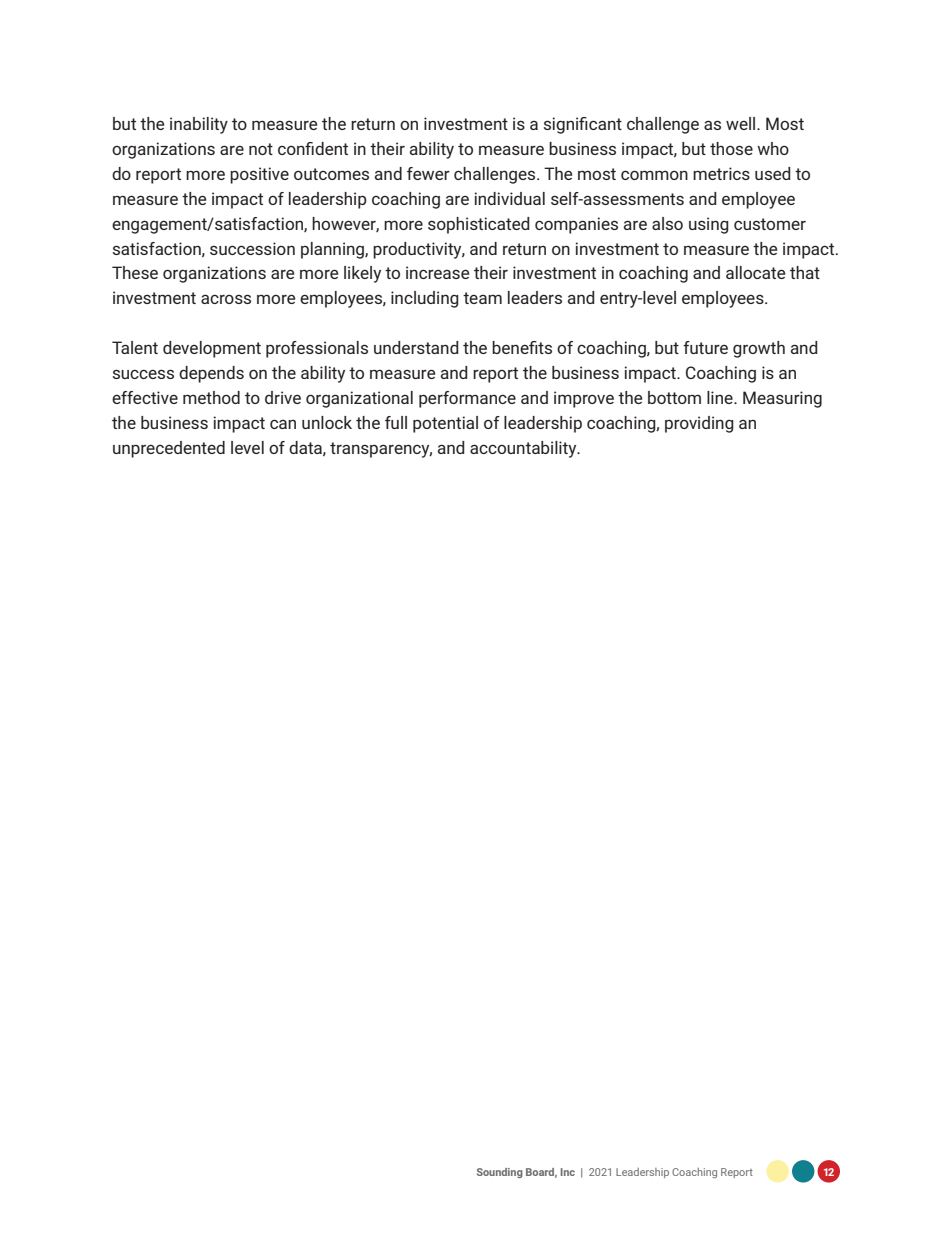 The width and height of the screenshot is (952, 1233). Describe the element at coordinates (445, 424) in the screenshot. I see `potential` at that location.
